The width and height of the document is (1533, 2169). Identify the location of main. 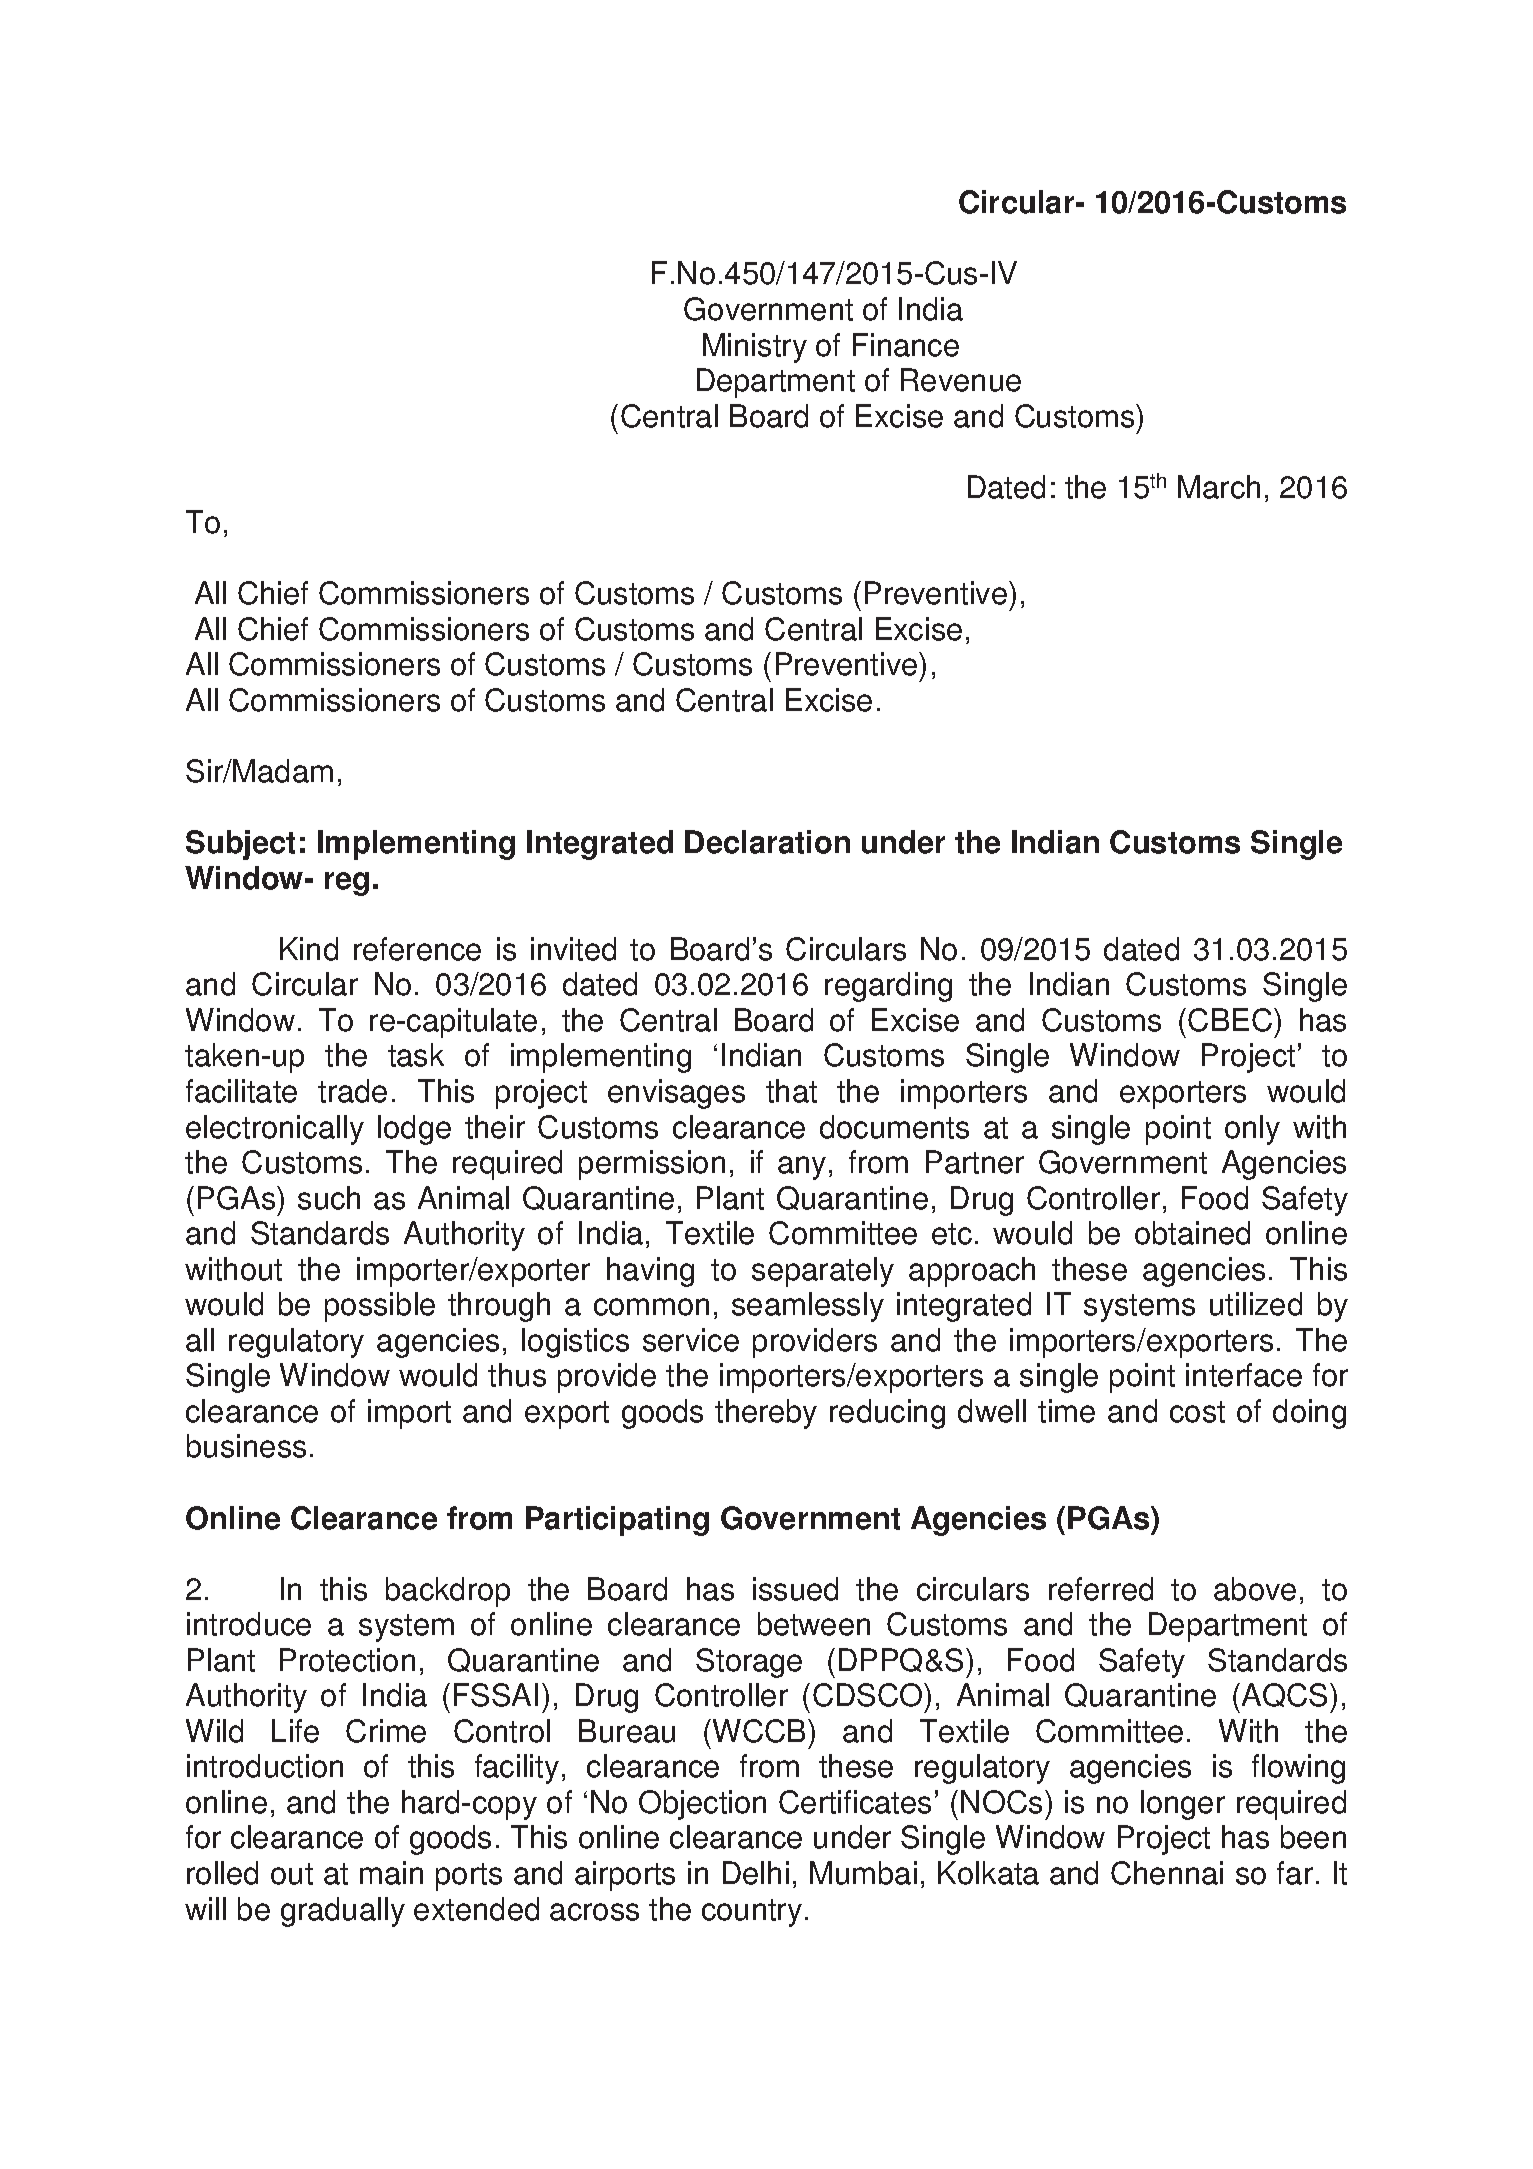
(391, 1873).
